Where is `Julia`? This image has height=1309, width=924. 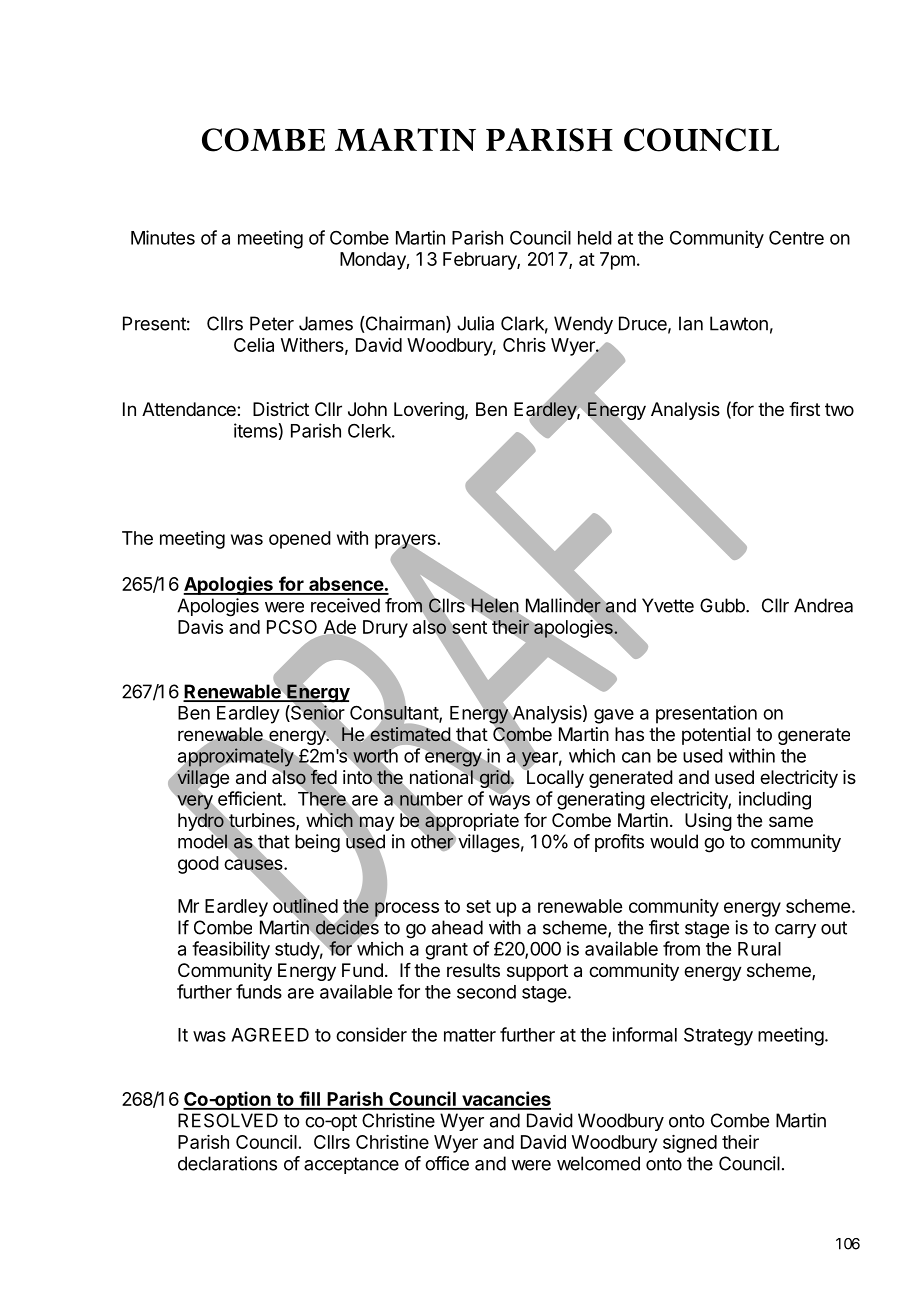
Julia is located at coordinates (475, 323).
